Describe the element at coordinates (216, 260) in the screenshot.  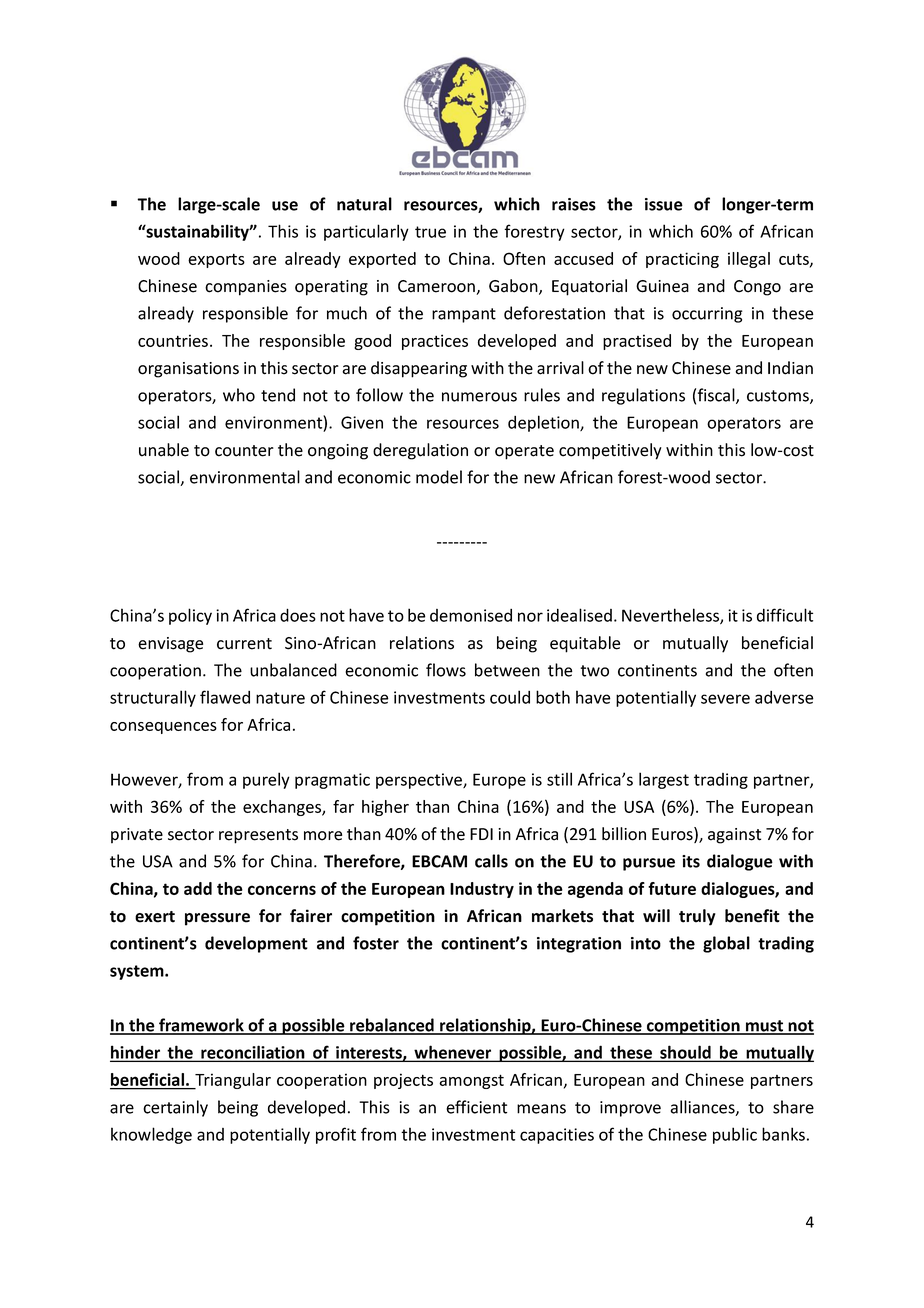
I see `exports` at that location.
